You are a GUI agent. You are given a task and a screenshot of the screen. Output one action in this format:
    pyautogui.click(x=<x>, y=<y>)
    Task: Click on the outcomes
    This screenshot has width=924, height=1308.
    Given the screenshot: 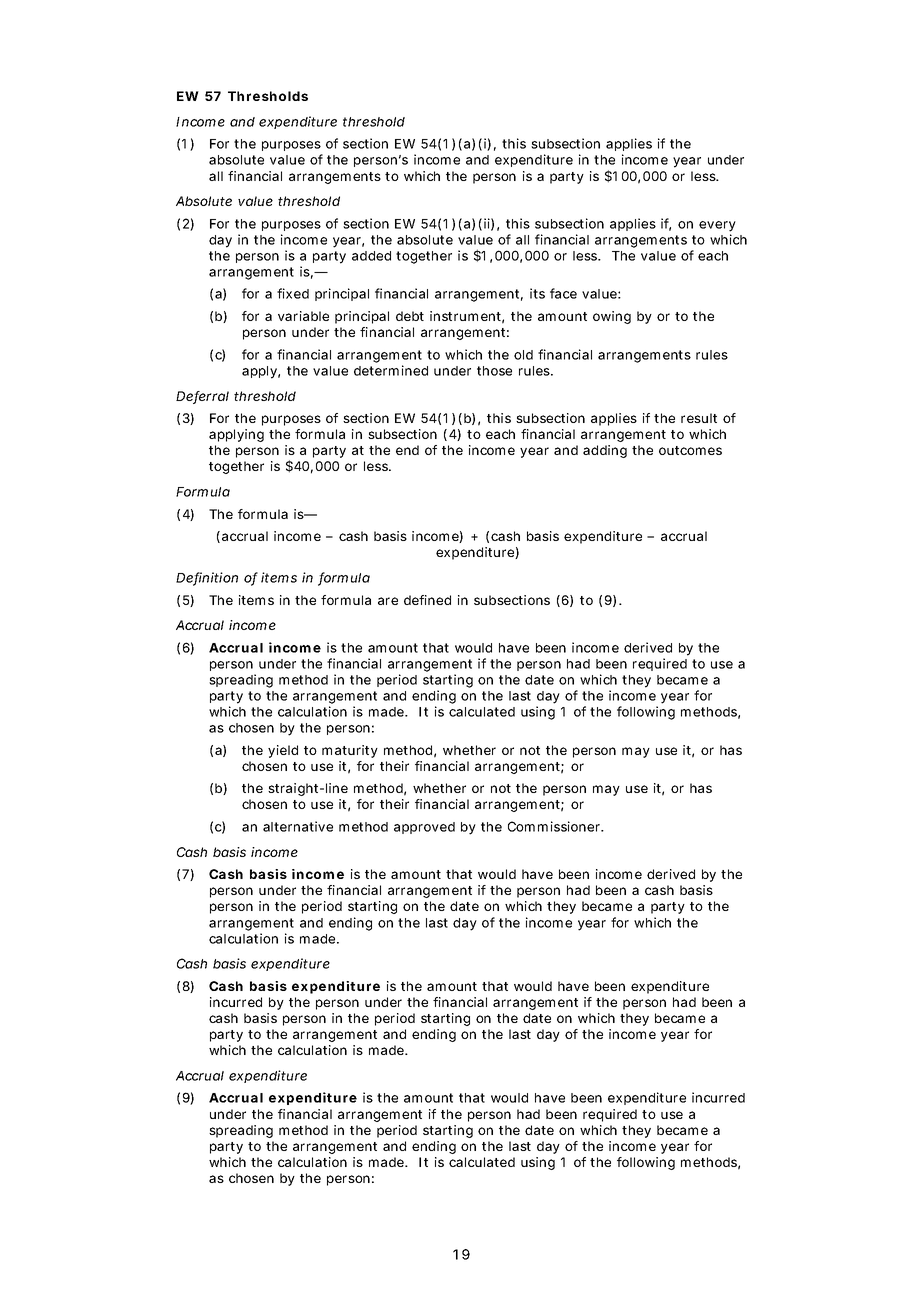 What is the action you would take?
    pyautogui.click(x=690, y=450)
